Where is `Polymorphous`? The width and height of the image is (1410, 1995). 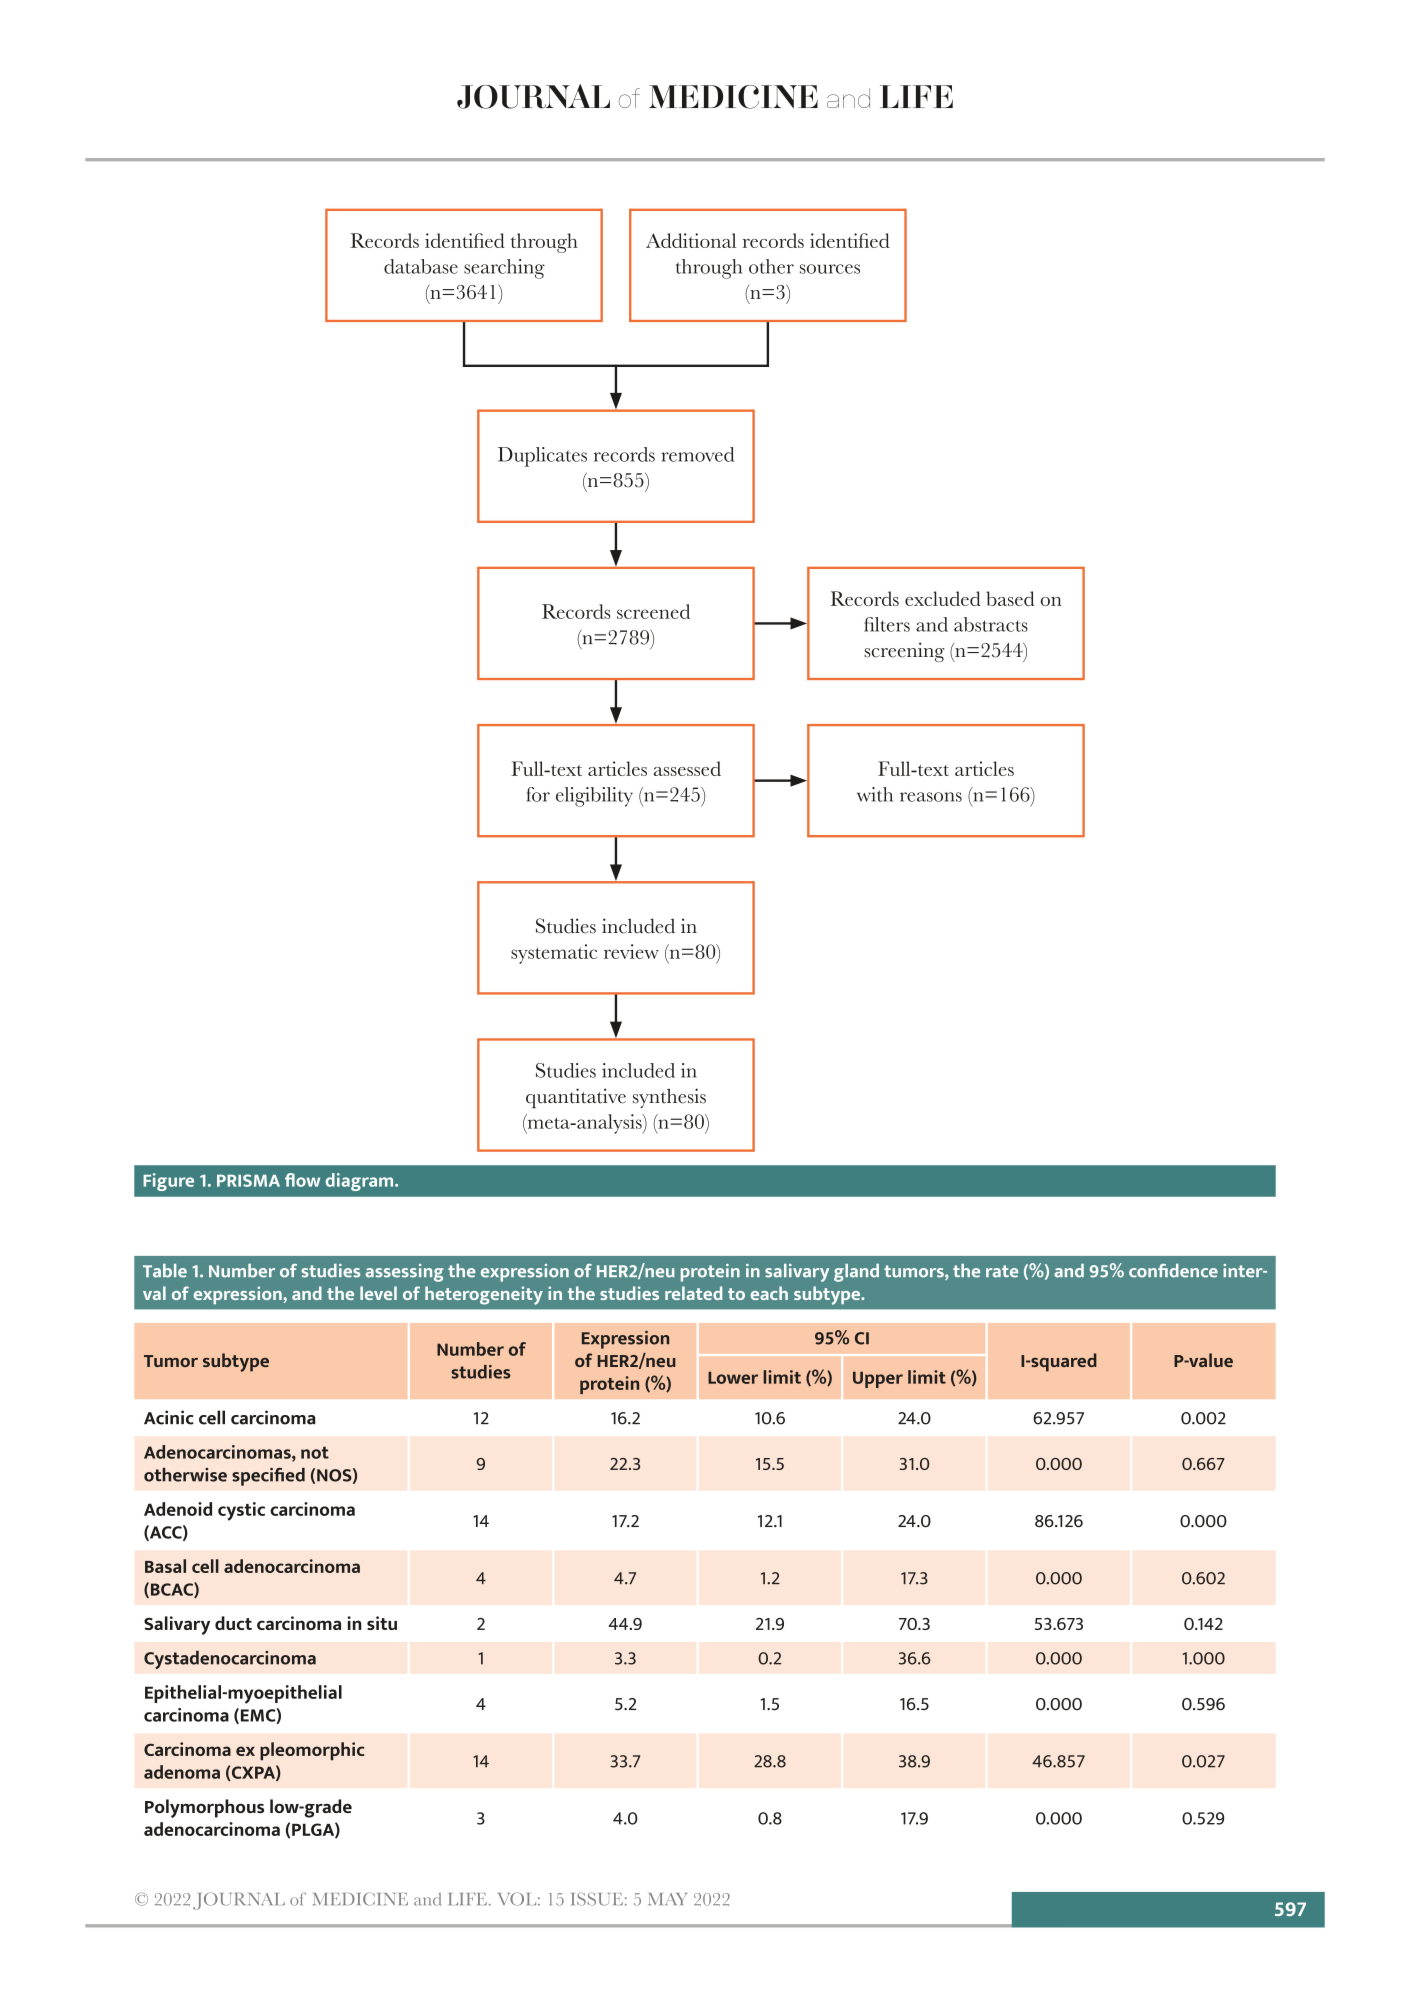 Polymorphous is located at coordinates (204, 1808).
